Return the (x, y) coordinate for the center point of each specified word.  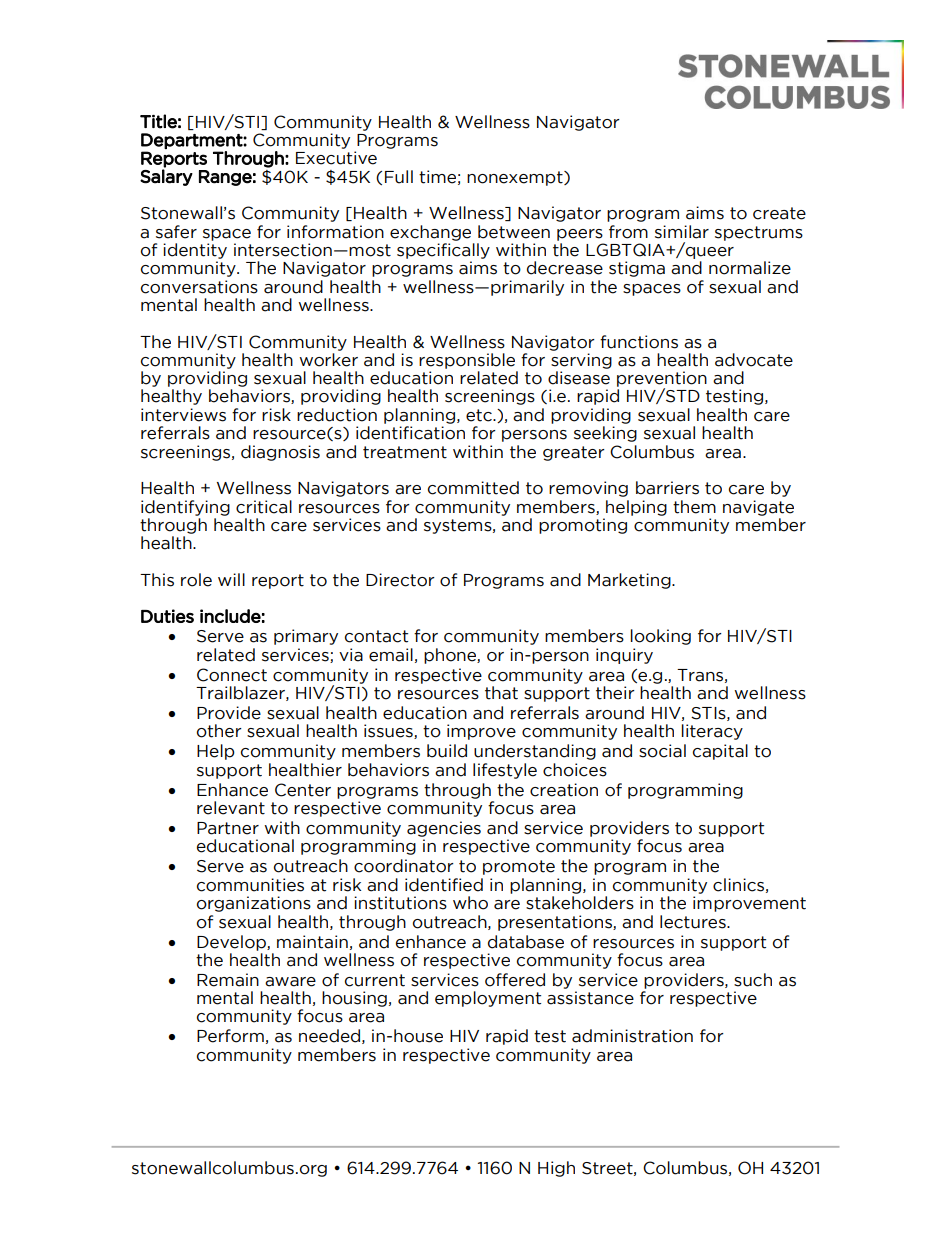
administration (632, 1036)
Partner (228, 828)
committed (473, 488)
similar (682, 232)
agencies (444, 829)
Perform (230, 1036)
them (694, 507)
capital (720, 752)
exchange (430, 233)
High (556, 1169)
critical (264, 507)
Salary (166, 177)
